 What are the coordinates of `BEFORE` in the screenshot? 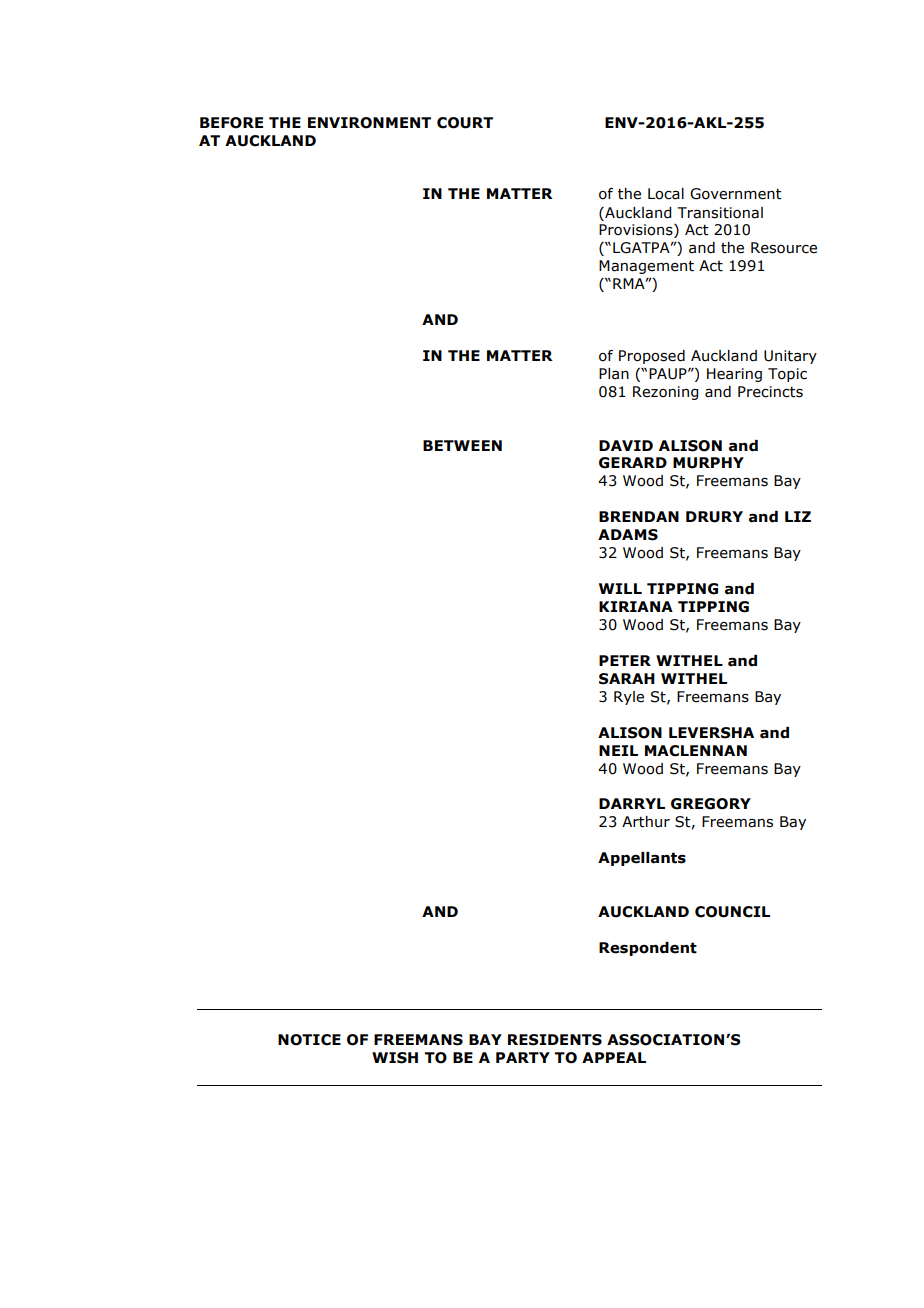 It's located at (231, 123).
